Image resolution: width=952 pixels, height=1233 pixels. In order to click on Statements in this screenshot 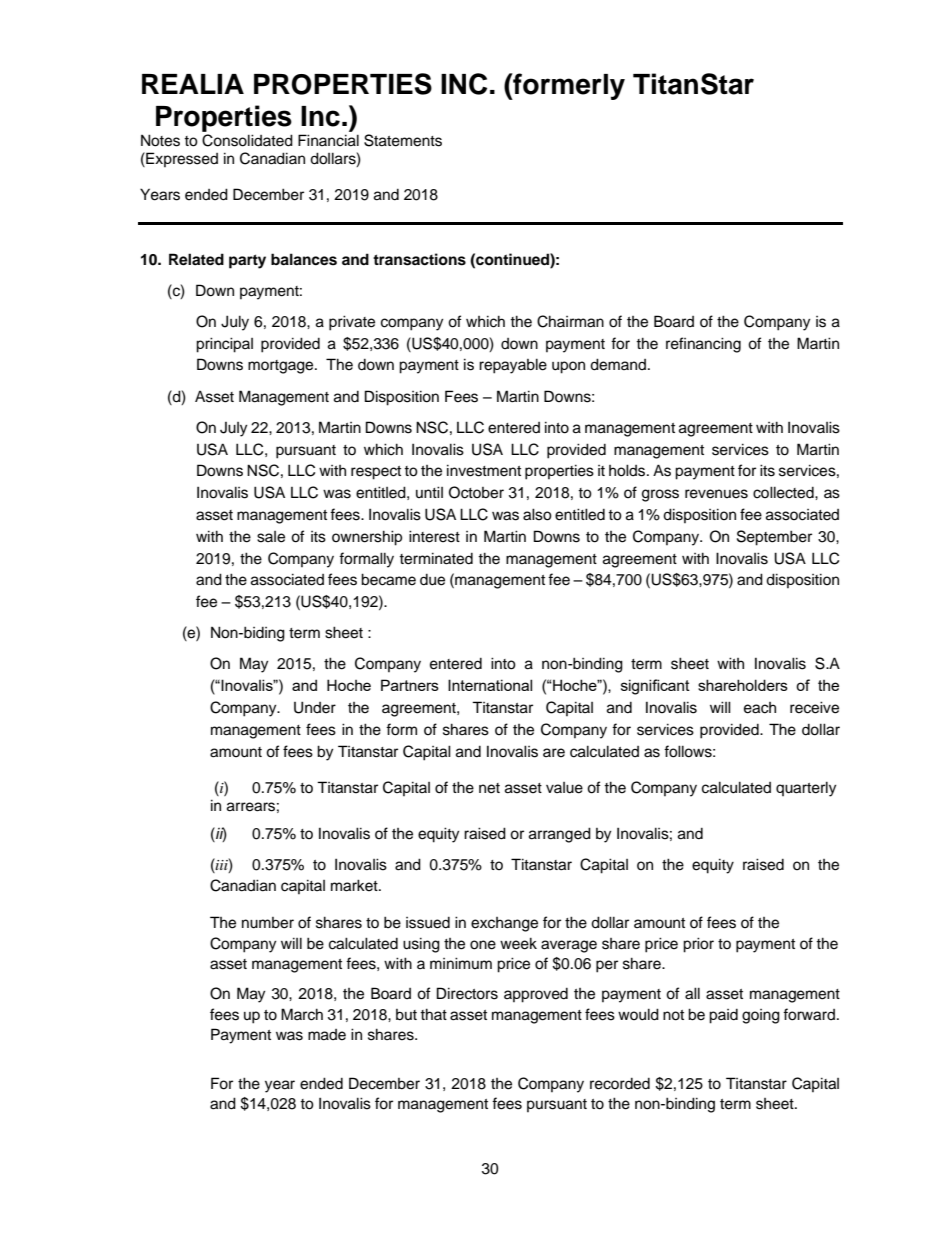, I will do `click(403, 140)`.
